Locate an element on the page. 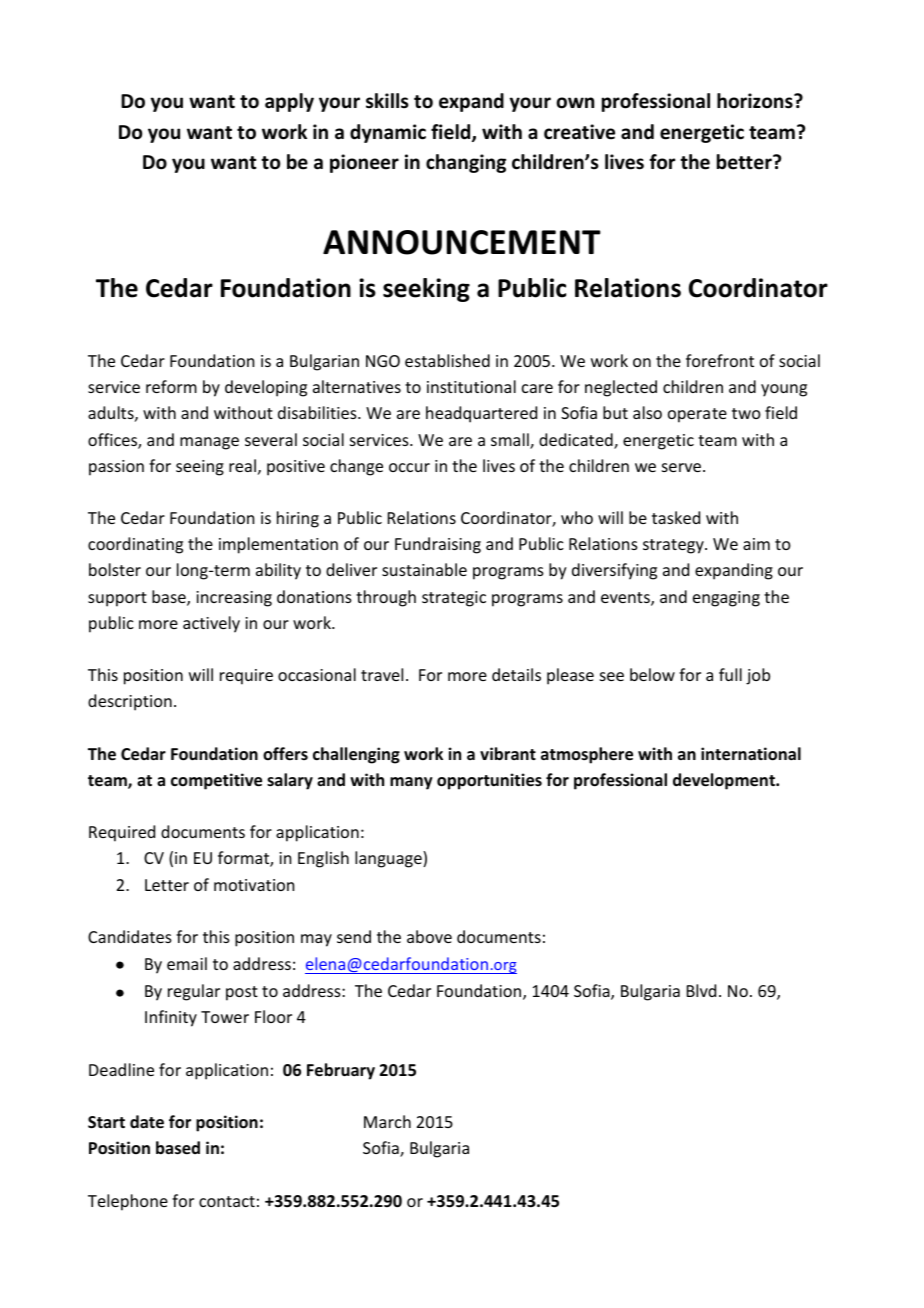 The height and width of the page is (1308, 924). March is located at coordinates (387, 1121).
